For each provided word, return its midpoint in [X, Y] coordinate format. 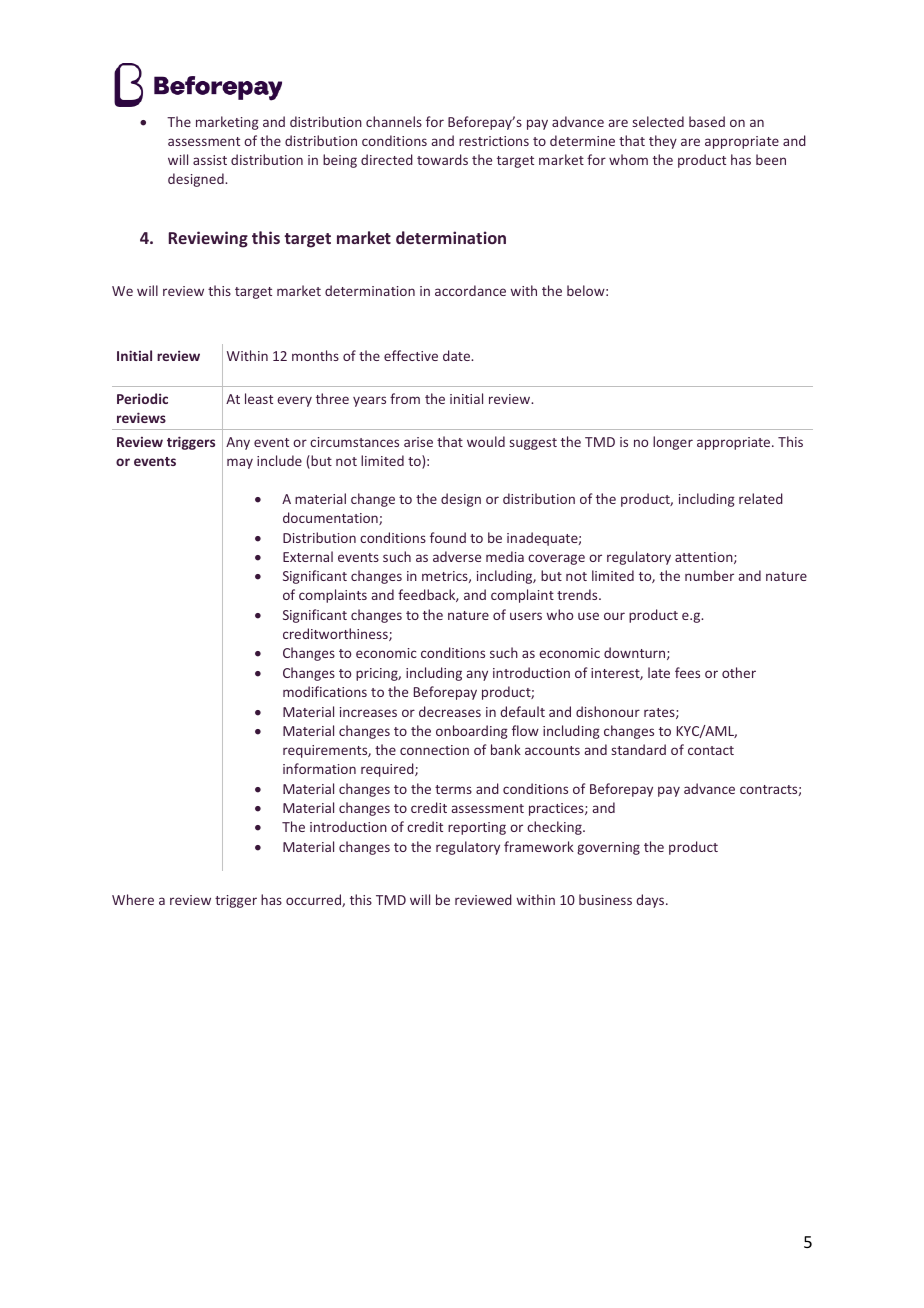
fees [687, 672]
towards [442, 159]
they [663, 142]
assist [210, 160]
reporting [477, 828]
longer [673, 443]
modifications [325, 691]
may [240, 463]
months [315, 355]
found [448, 537]
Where [133, 899]
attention [705, 558]
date [457, 355]
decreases [450, 711]
